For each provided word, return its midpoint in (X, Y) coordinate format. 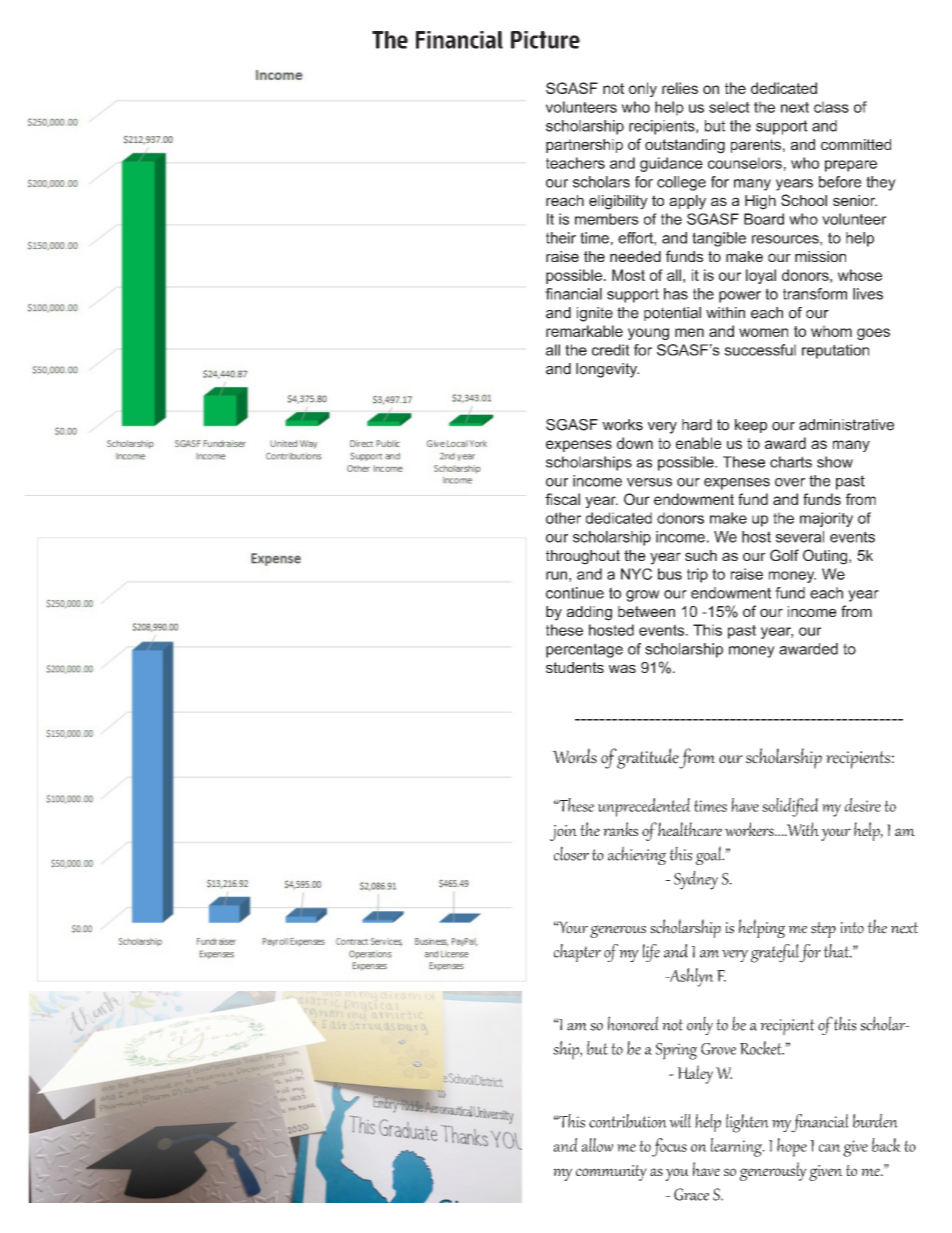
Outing (826, 557)
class (831, 107)
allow (597, 1145)
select (729, 107)
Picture (545, 40)
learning (737, 1147)
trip (697, 575)
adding (589, 613)
